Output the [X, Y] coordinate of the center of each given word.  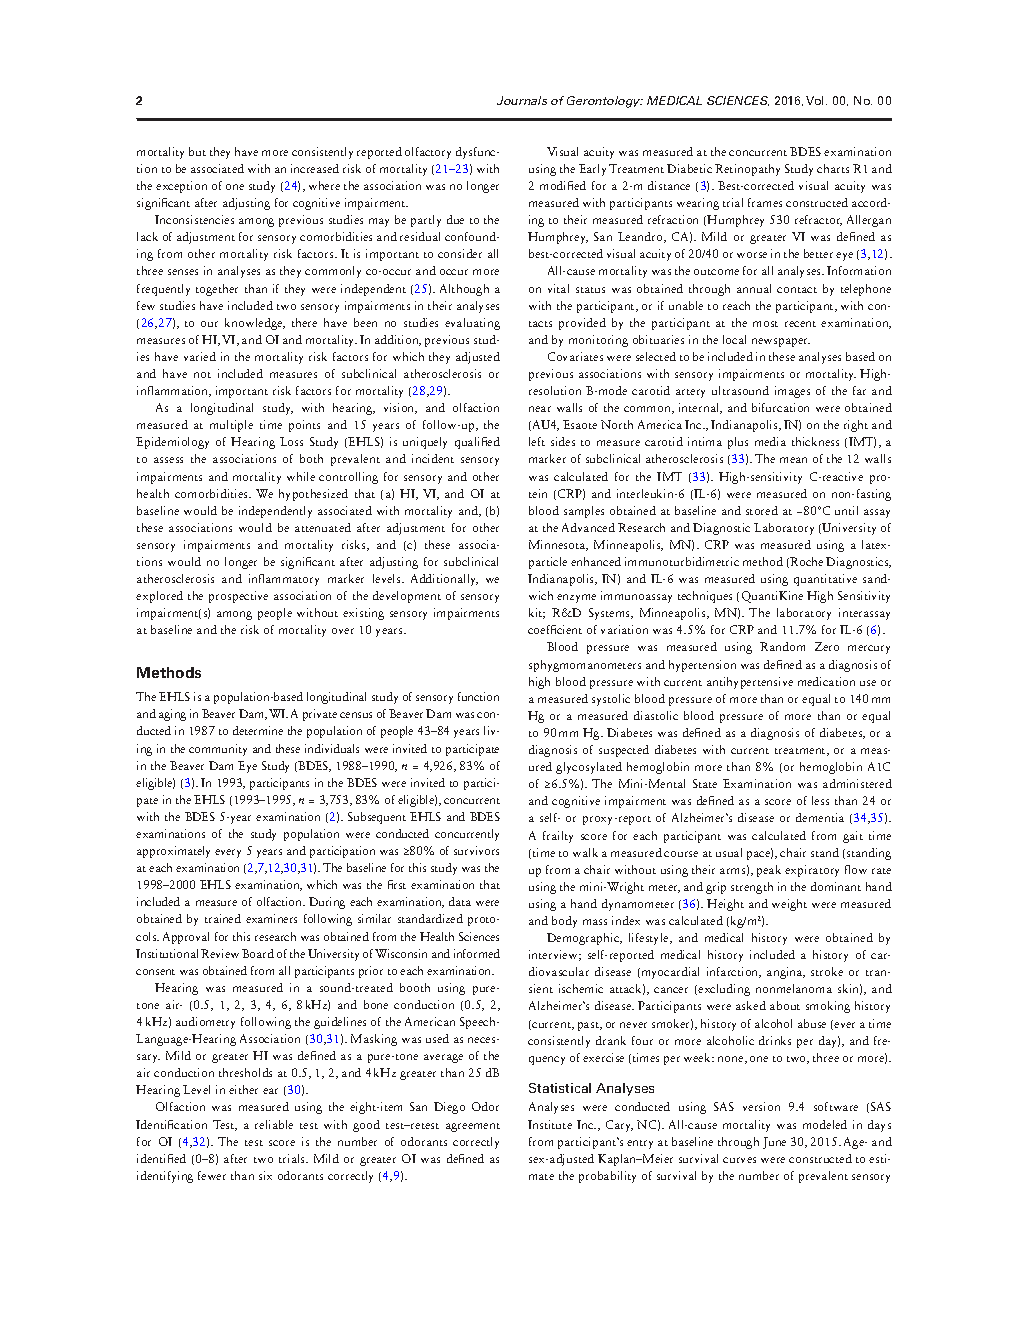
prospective [238, 597]
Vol [816, 100]
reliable [274, 1124]
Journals [522, 100]
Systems [610, 614]
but [197, 151]
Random [782, 646]
